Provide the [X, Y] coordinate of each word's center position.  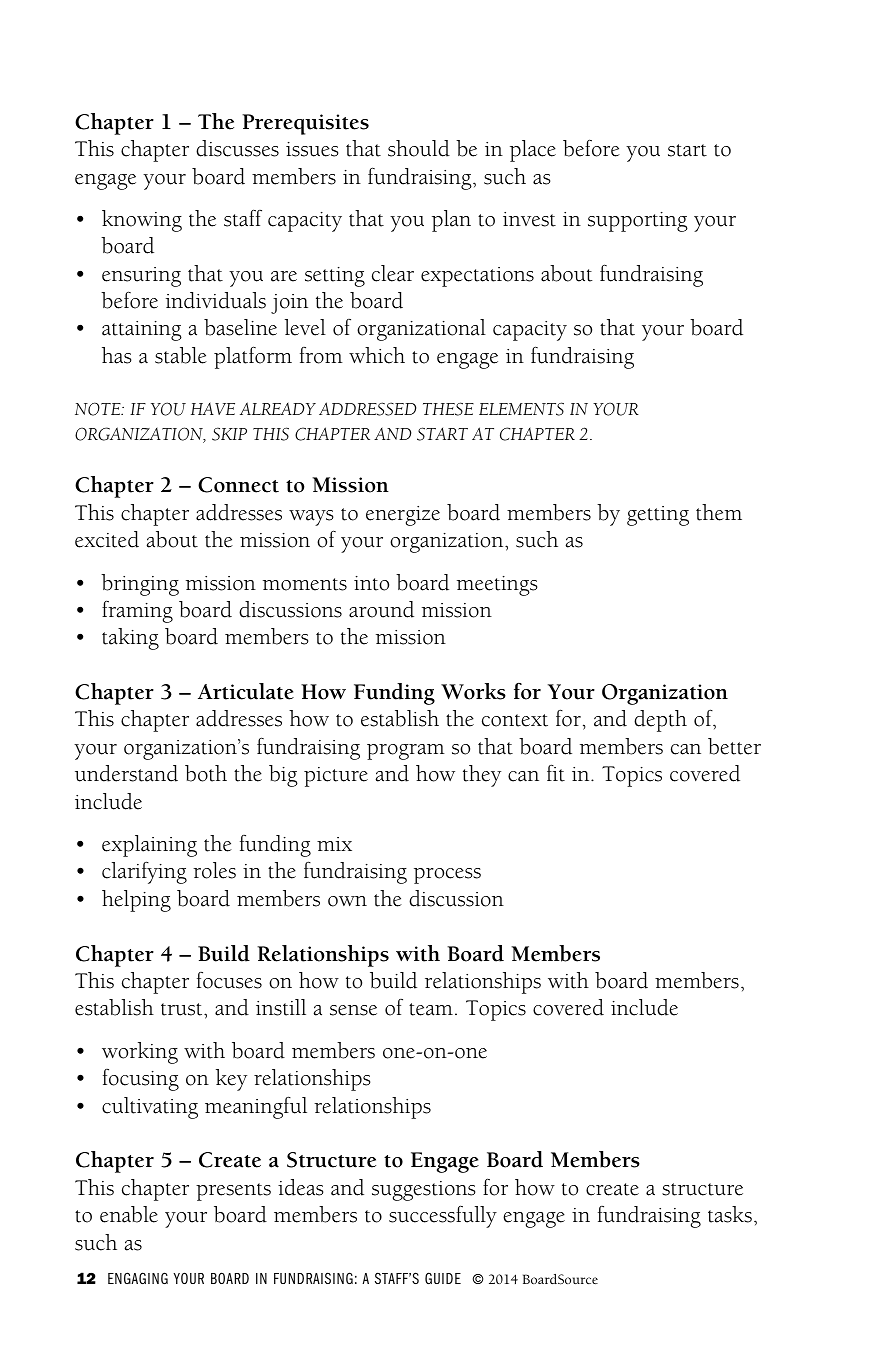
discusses [237, 148]
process [447, 876]
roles [214, 870]
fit [556, 773]
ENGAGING [138, 1278]
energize [403, 516]
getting [658, 516]
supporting [638, 222]
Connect [238, 485]
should [419, 148]
